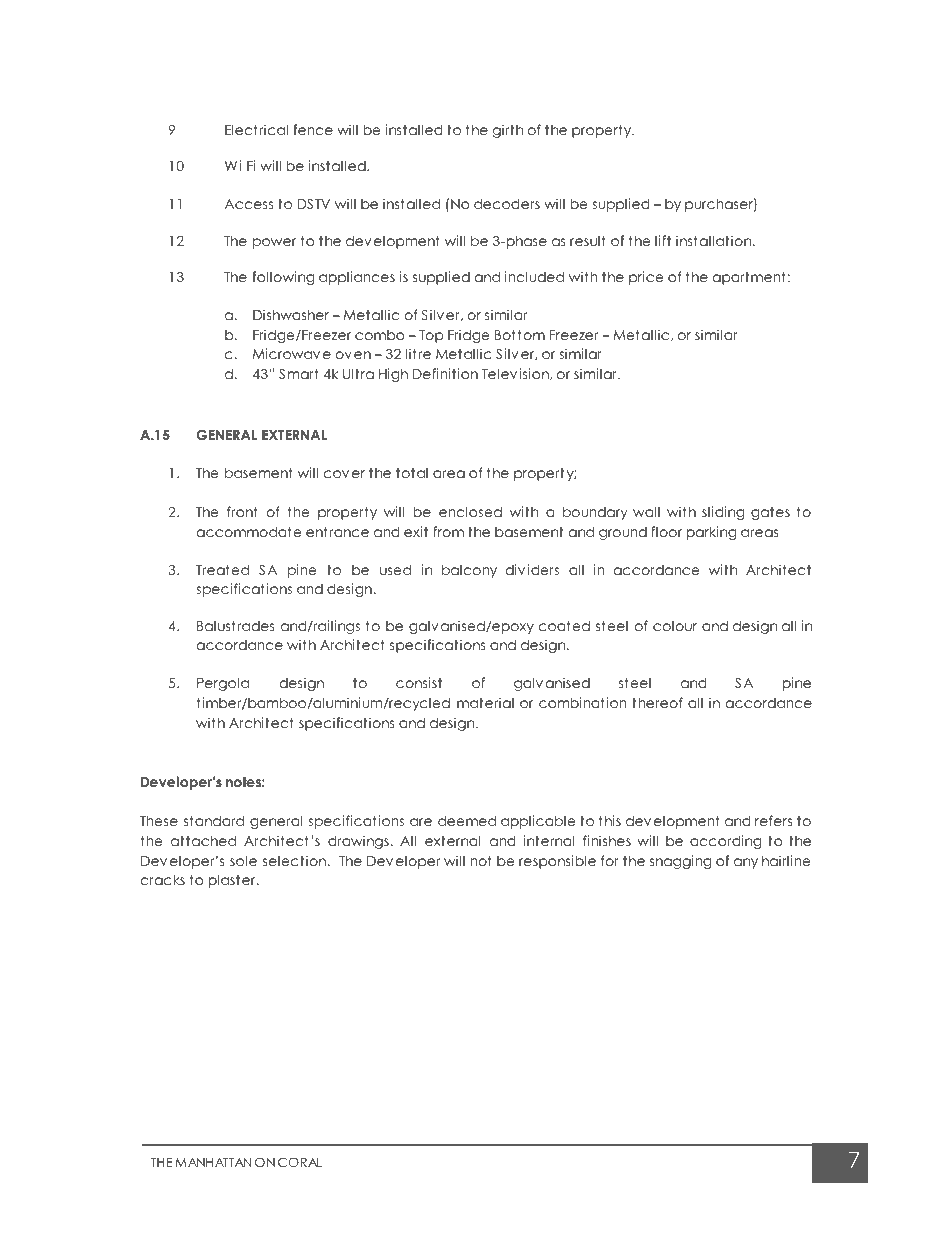 The height and width of the screenshot is (1233, 952). What do you see at coordinates (223, 684) in the screenshot?
I see `Pergola` at bounding box center [223, 684].
